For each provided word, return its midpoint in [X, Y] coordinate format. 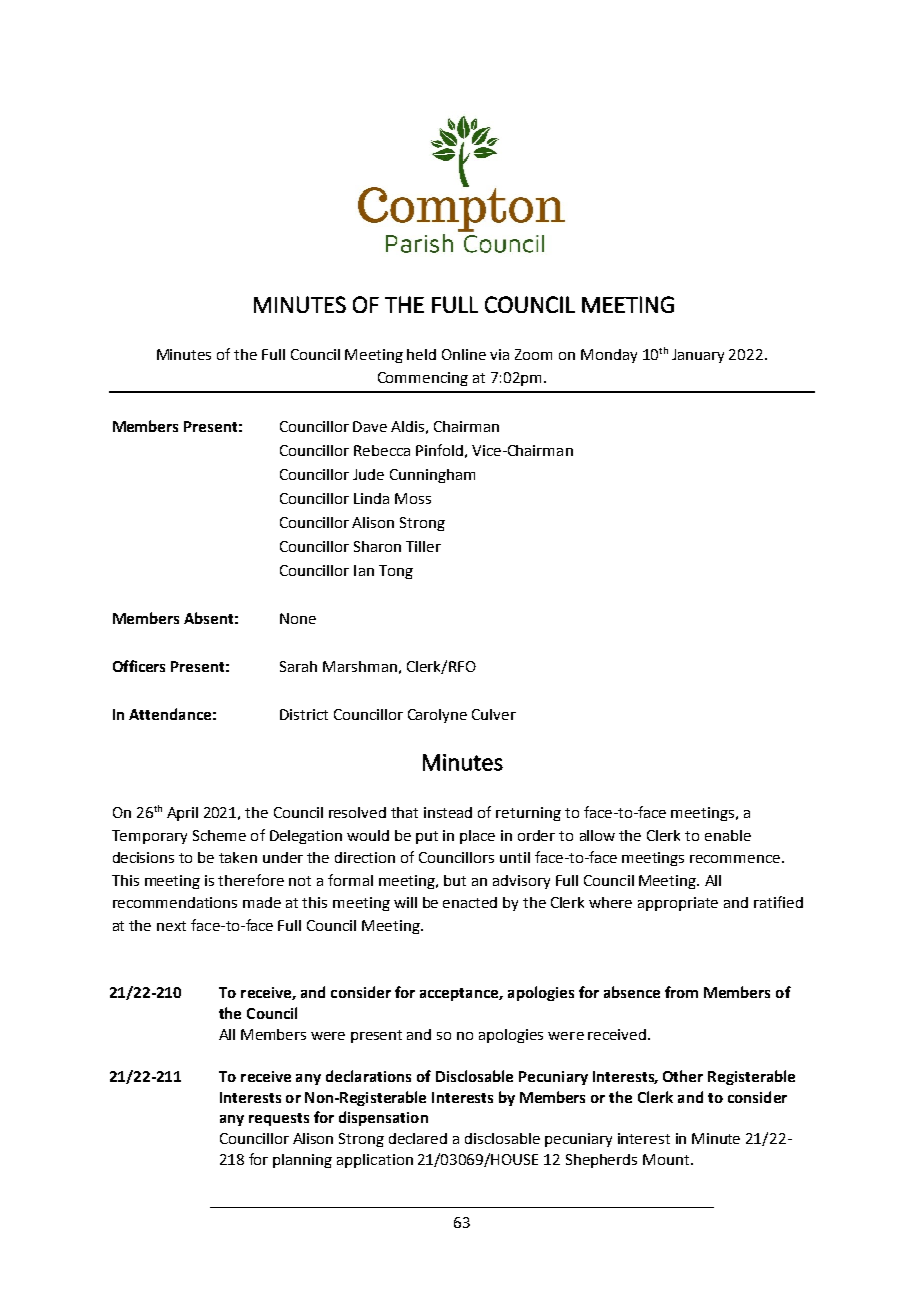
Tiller [423, 546]
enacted [470, 902]
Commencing [423, 379]
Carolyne [437, 716]
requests [279, 1119]
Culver [494, 714]
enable [728, 835]
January [698, 356]
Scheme [219, 835]
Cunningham [432, 476]
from [681, 992]
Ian [364, 570]
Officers [139, 666]
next [171, 926]
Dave [370, 426]
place [477, 837]
